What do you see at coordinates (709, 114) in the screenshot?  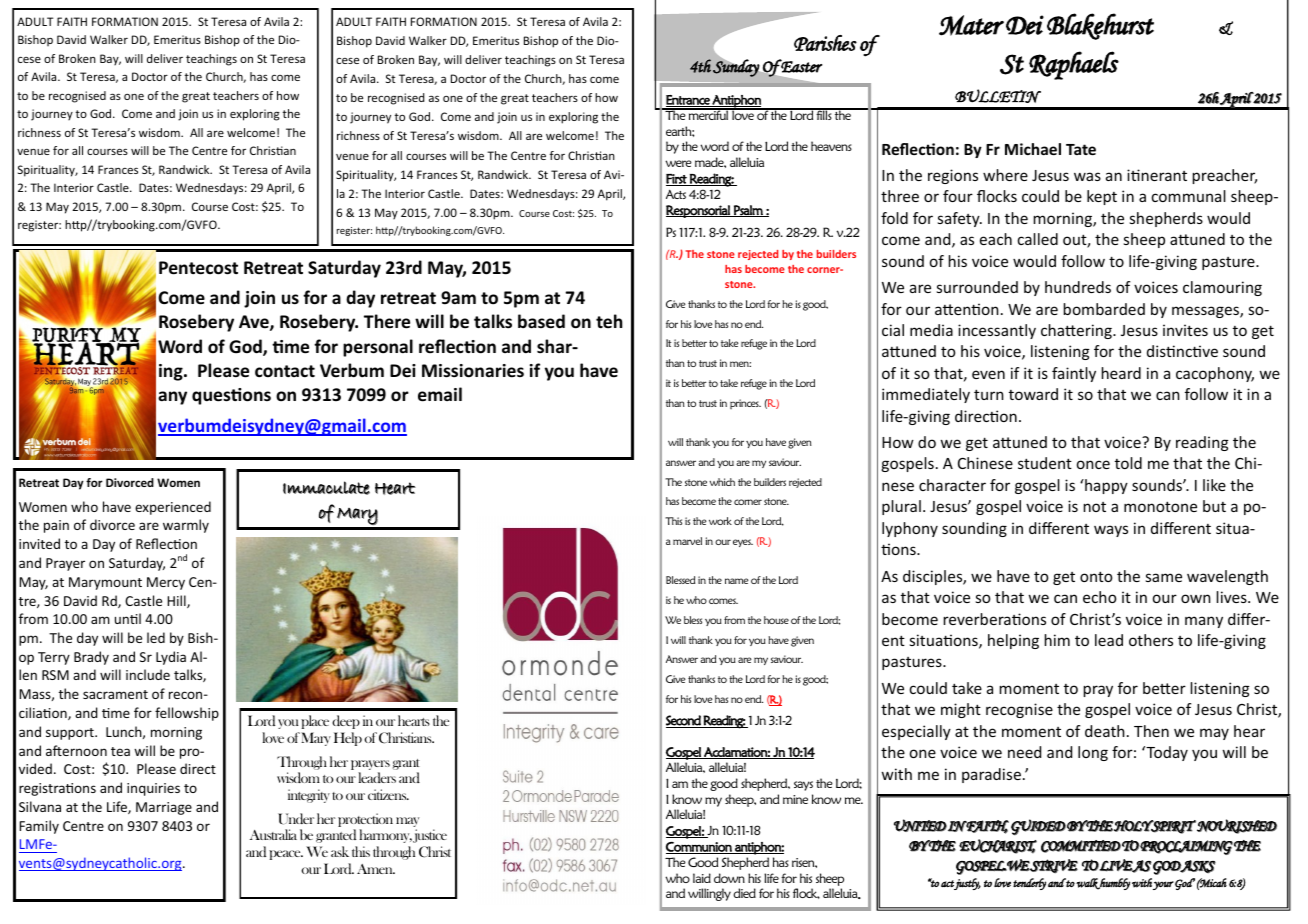 I see `merciful` at bounding box center [709, 114].
